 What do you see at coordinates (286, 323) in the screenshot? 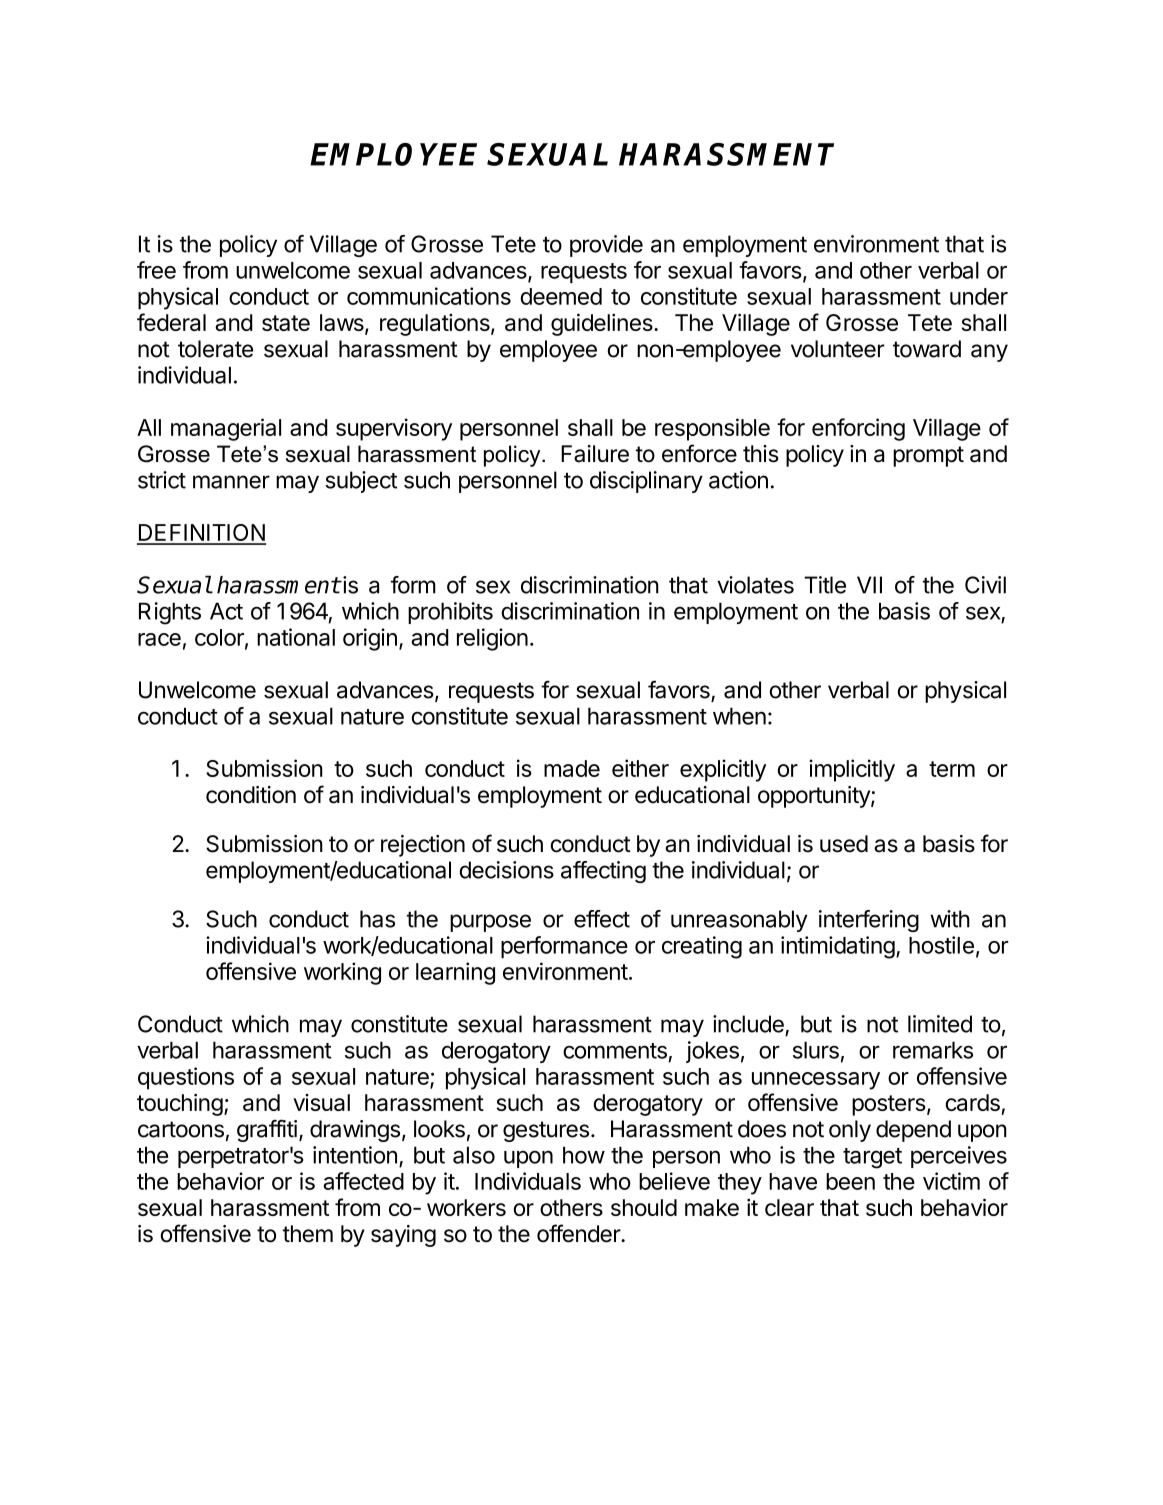
I see `state` at bounding box center [286, 323].
